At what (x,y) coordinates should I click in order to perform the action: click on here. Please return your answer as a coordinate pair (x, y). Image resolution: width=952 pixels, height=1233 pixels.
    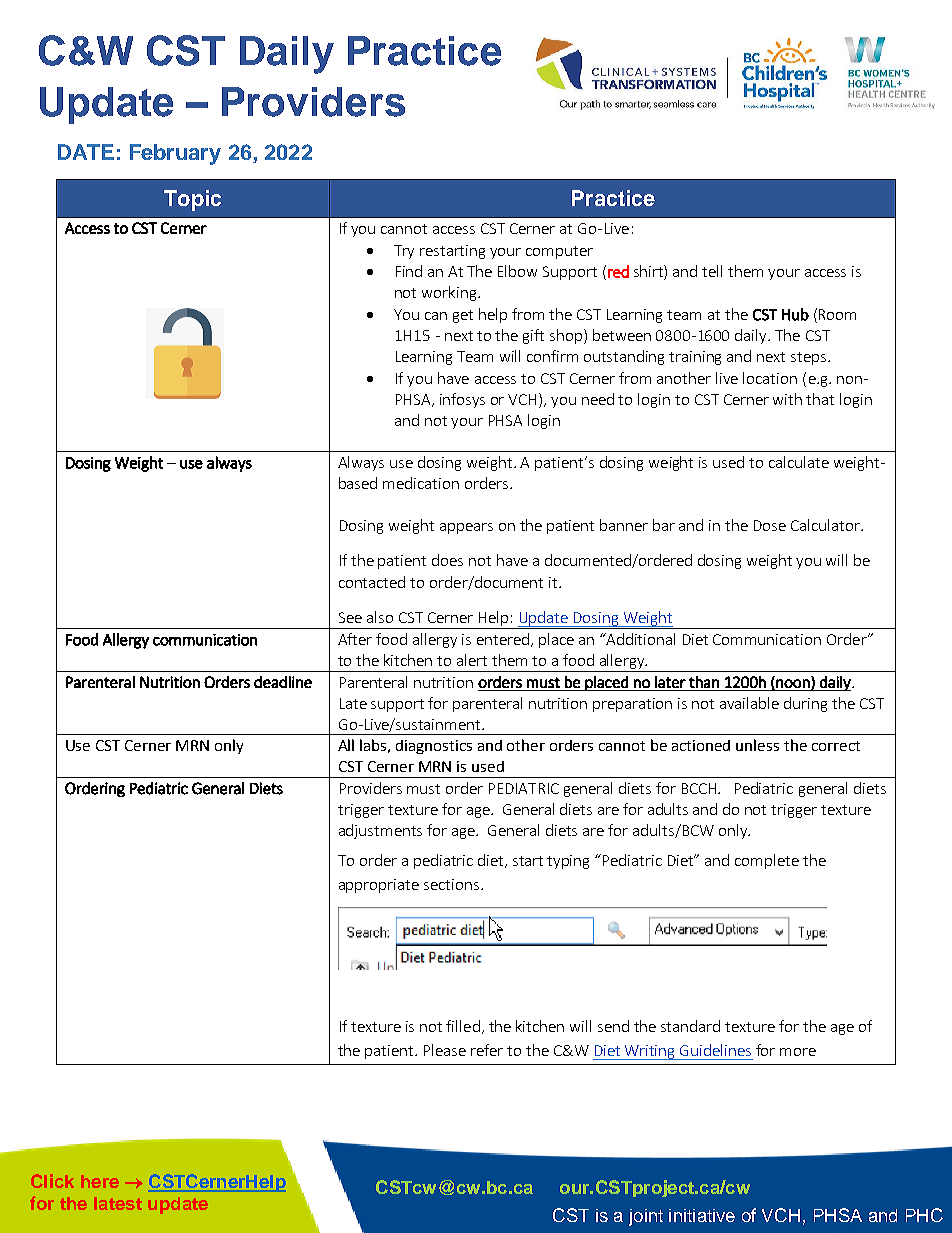
    Looking at the image, I should click on (100, 1181).
